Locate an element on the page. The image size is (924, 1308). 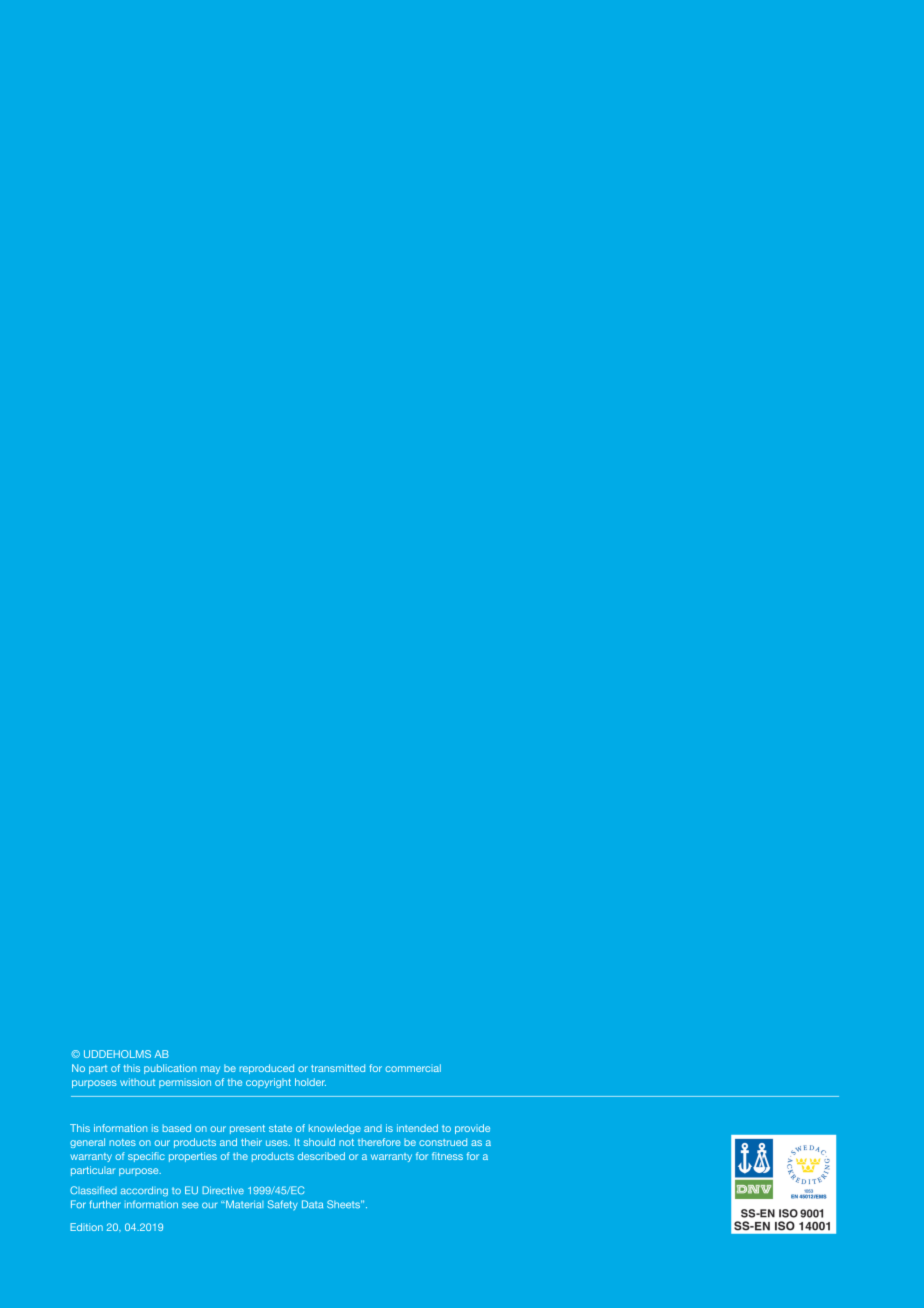
Data is located at coordinates (312, 1204).
